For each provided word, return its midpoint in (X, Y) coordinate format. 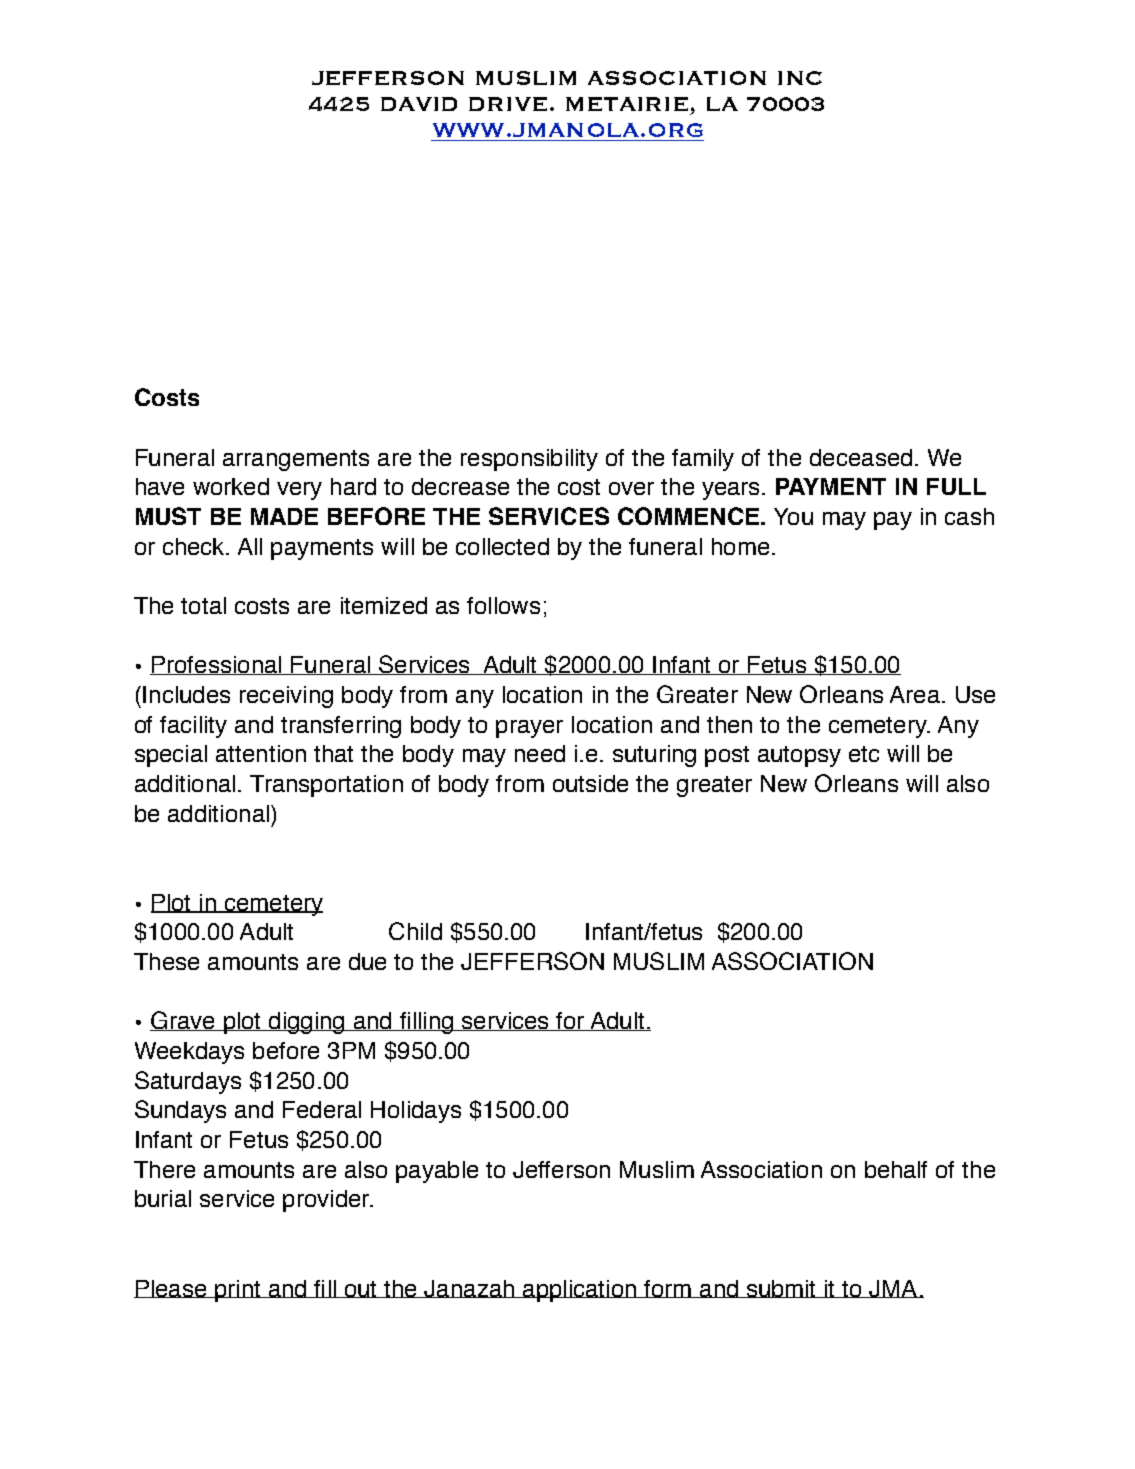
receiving (286, 697)
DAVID (419, 104)
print (238, 1291)
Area (915, 694)
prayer (529, 729)
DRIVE (508, 104)
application (579, 1291)
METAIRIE (627, 104)
